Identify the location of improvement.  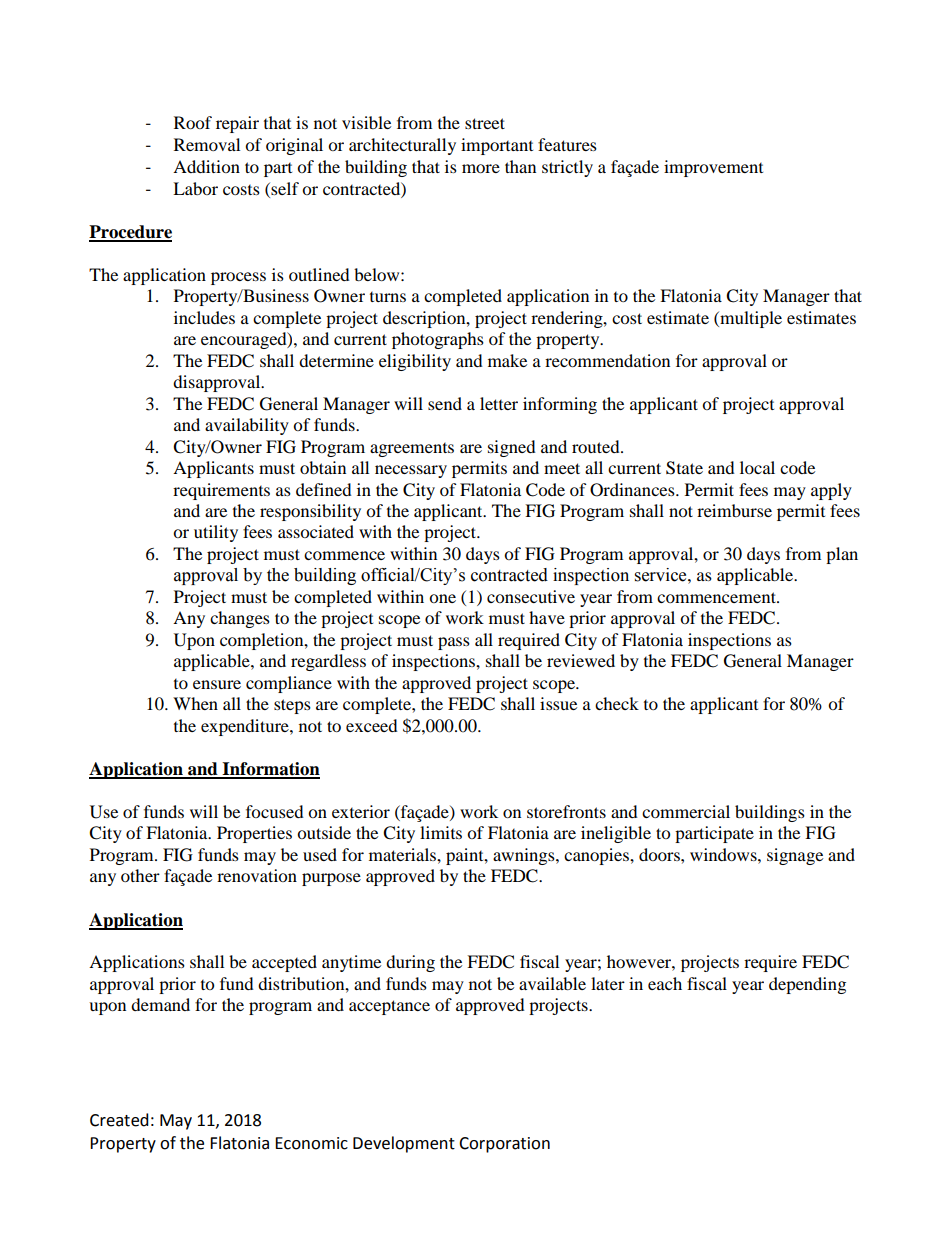
(713, 168).
